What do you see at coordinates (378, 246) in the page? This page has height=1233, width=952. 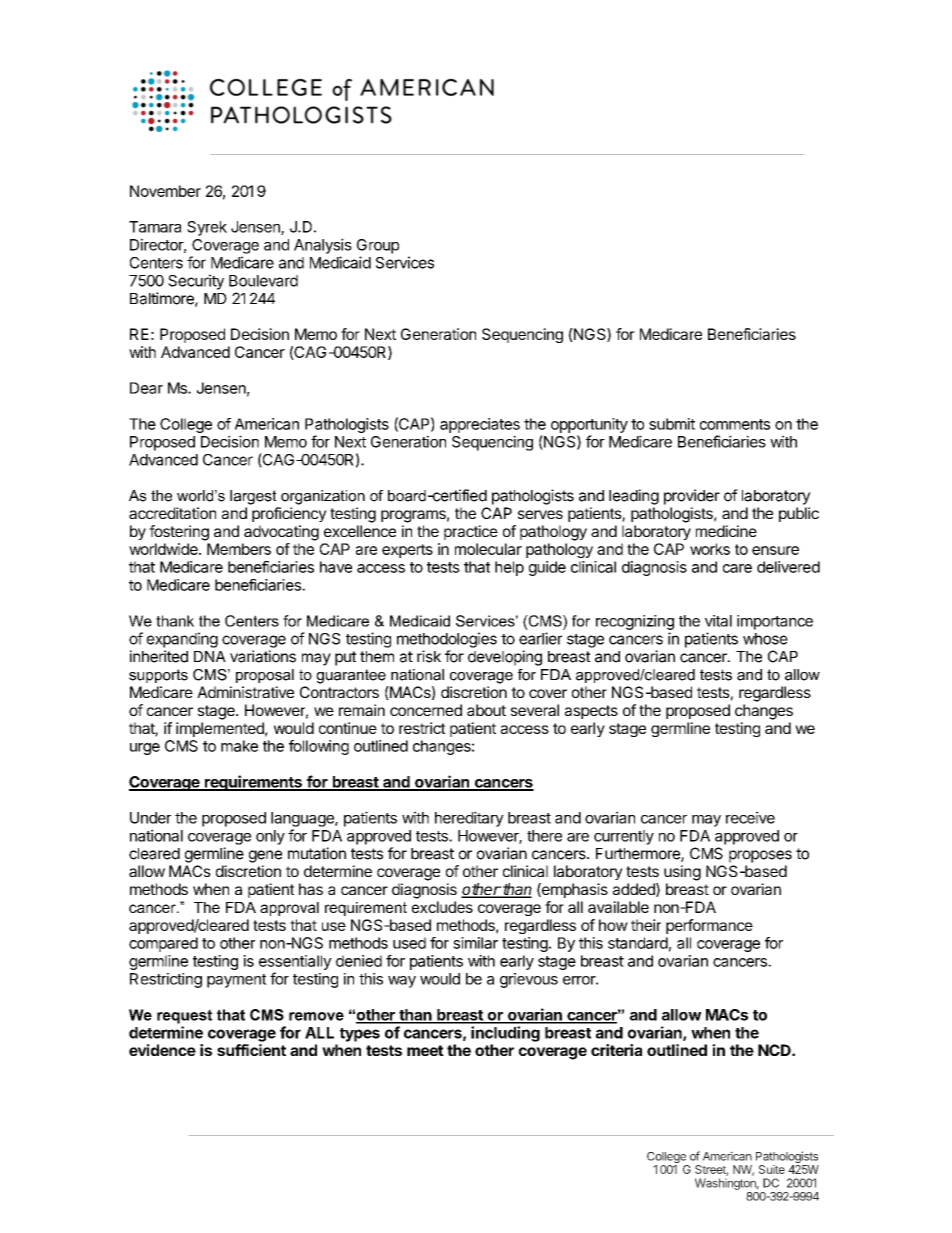 I see `Group` at bounding box center [378, 246].
